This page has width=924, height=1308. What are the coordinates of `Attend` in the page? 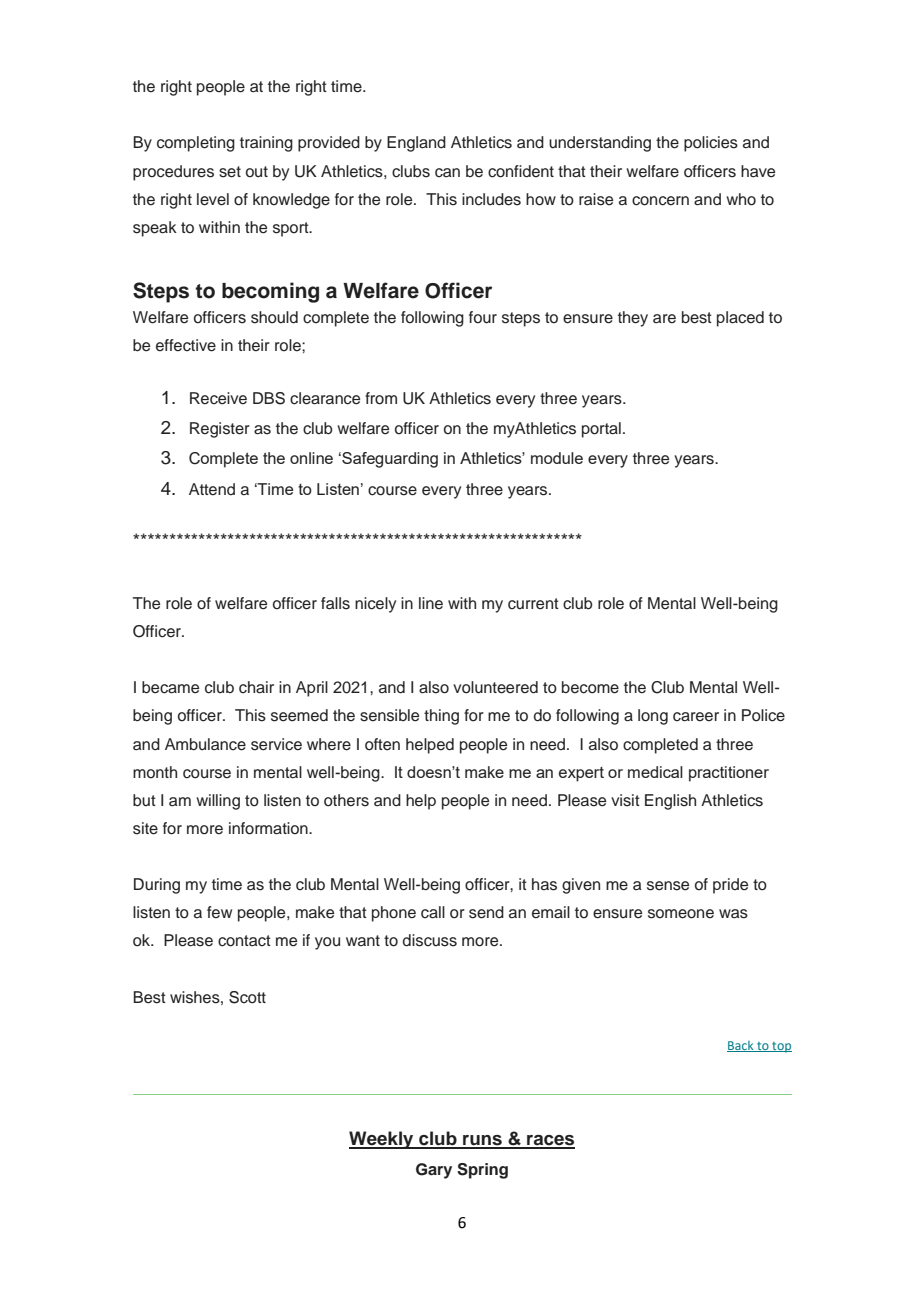 It's located at (212, 489).
